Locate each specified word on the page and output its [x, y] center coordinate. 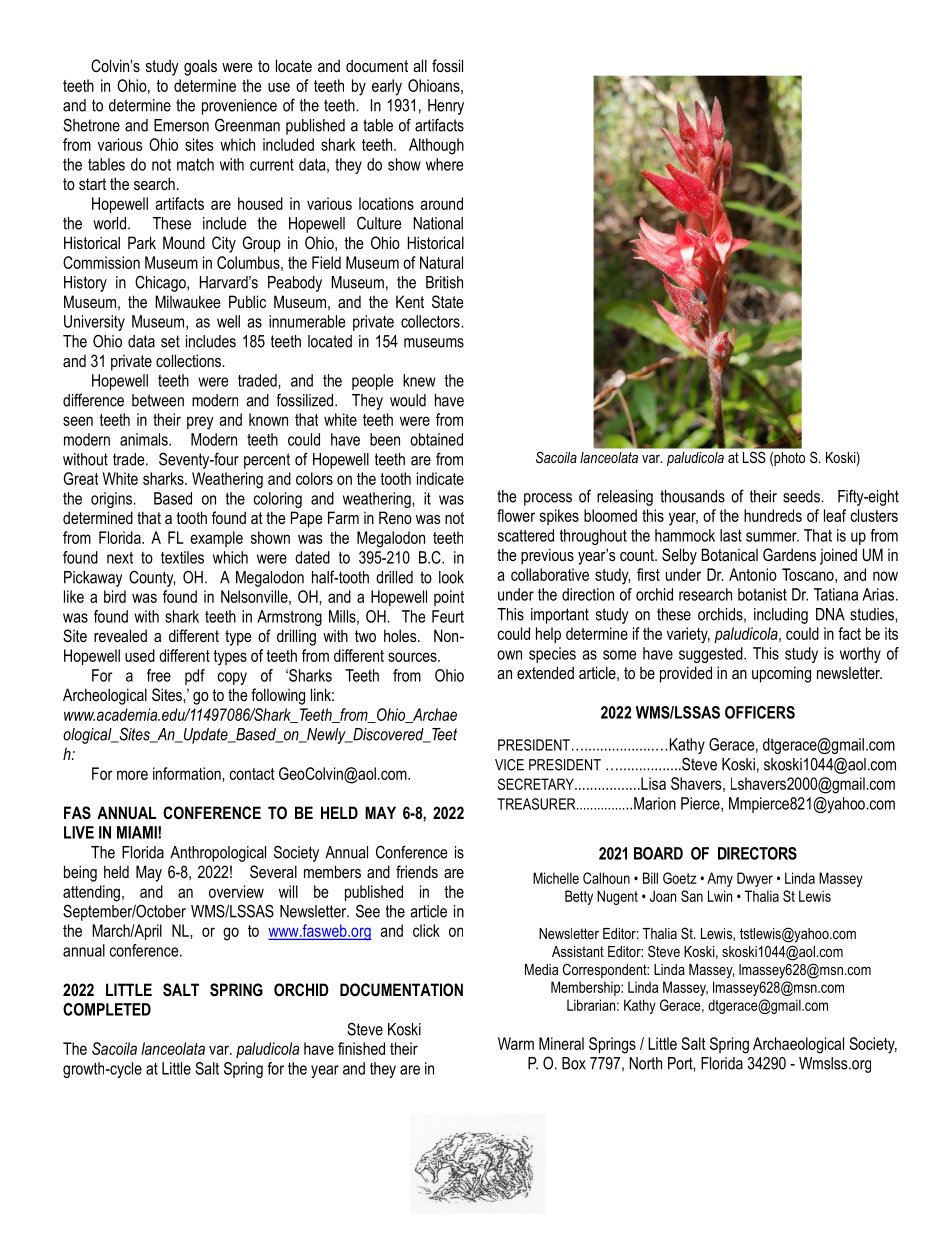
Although [436, 146]
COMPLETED [107, 1009]
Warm [516, 1043]
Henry [446, 107]
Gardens [789, 554]
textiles [182, 557]
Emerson [181, 125]
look [451, 577]
